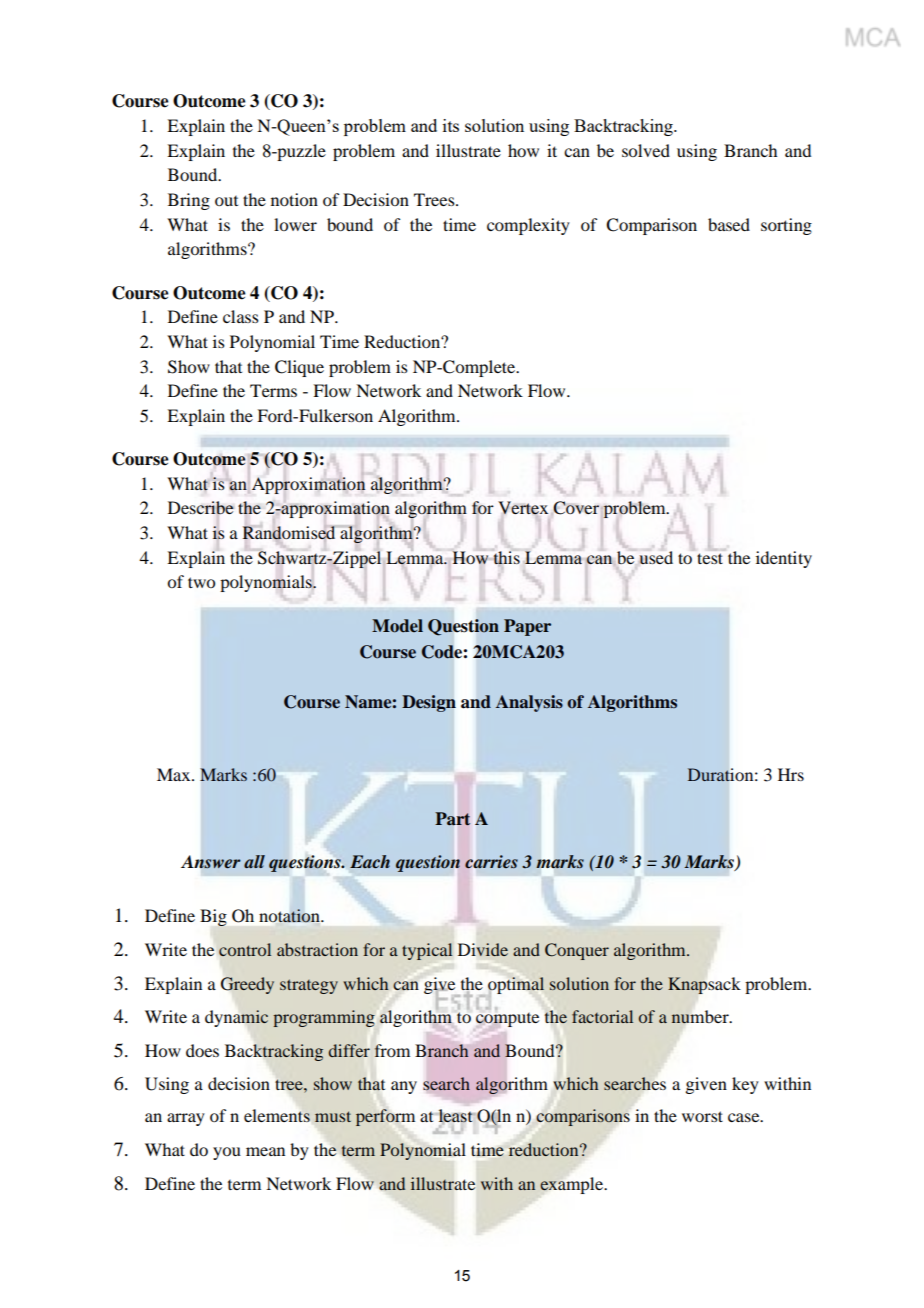  Describe the element at coordinates (646, 150) in the screenshot. I see `solved` at that location.
